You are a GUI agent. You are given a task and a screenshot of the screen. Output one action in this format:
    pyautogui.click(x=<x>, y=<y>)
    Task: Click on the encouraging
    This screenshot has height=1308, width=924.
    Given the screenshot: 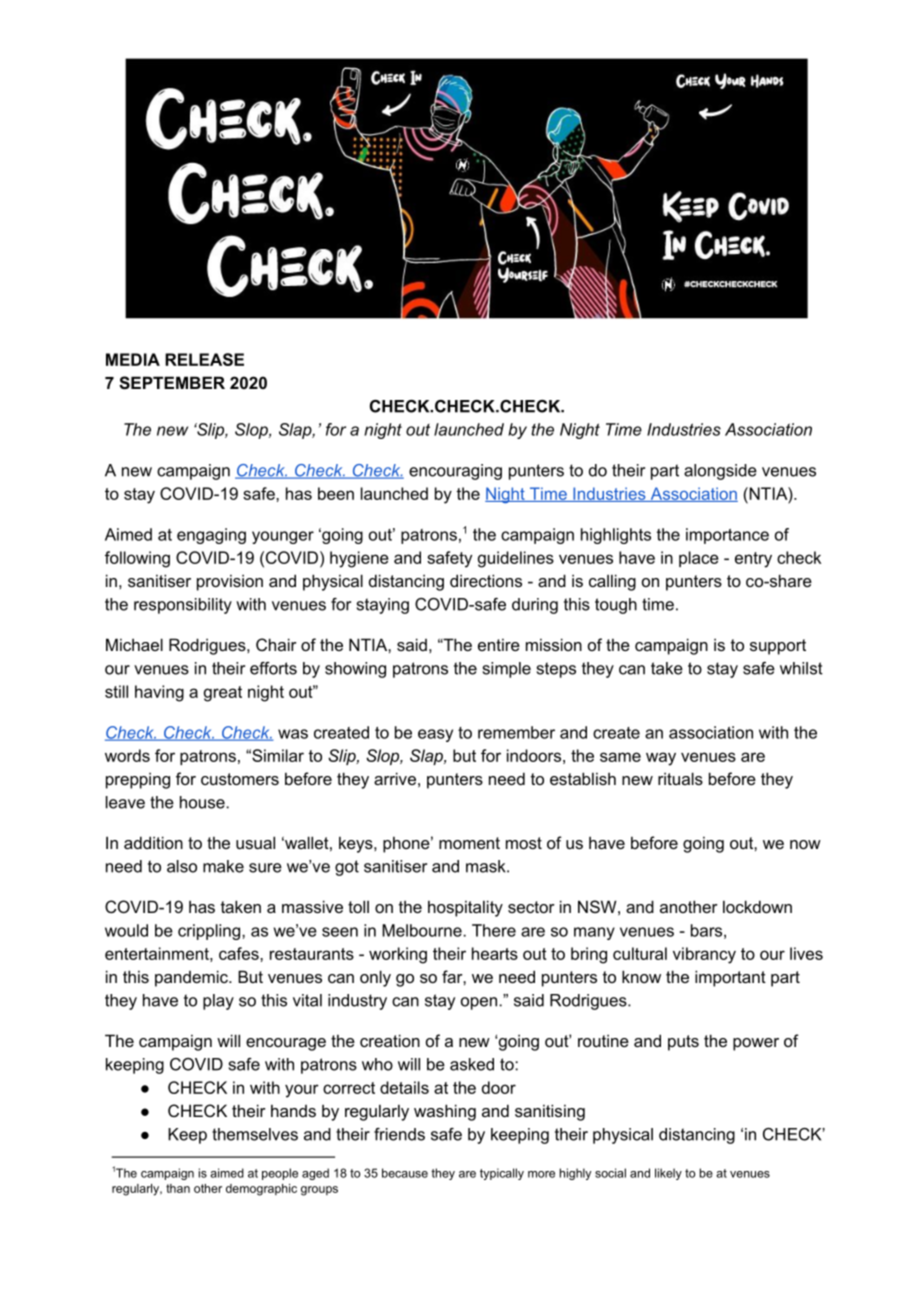 What is the action you would take?
    pyautogui.click(x=455, y=472)
